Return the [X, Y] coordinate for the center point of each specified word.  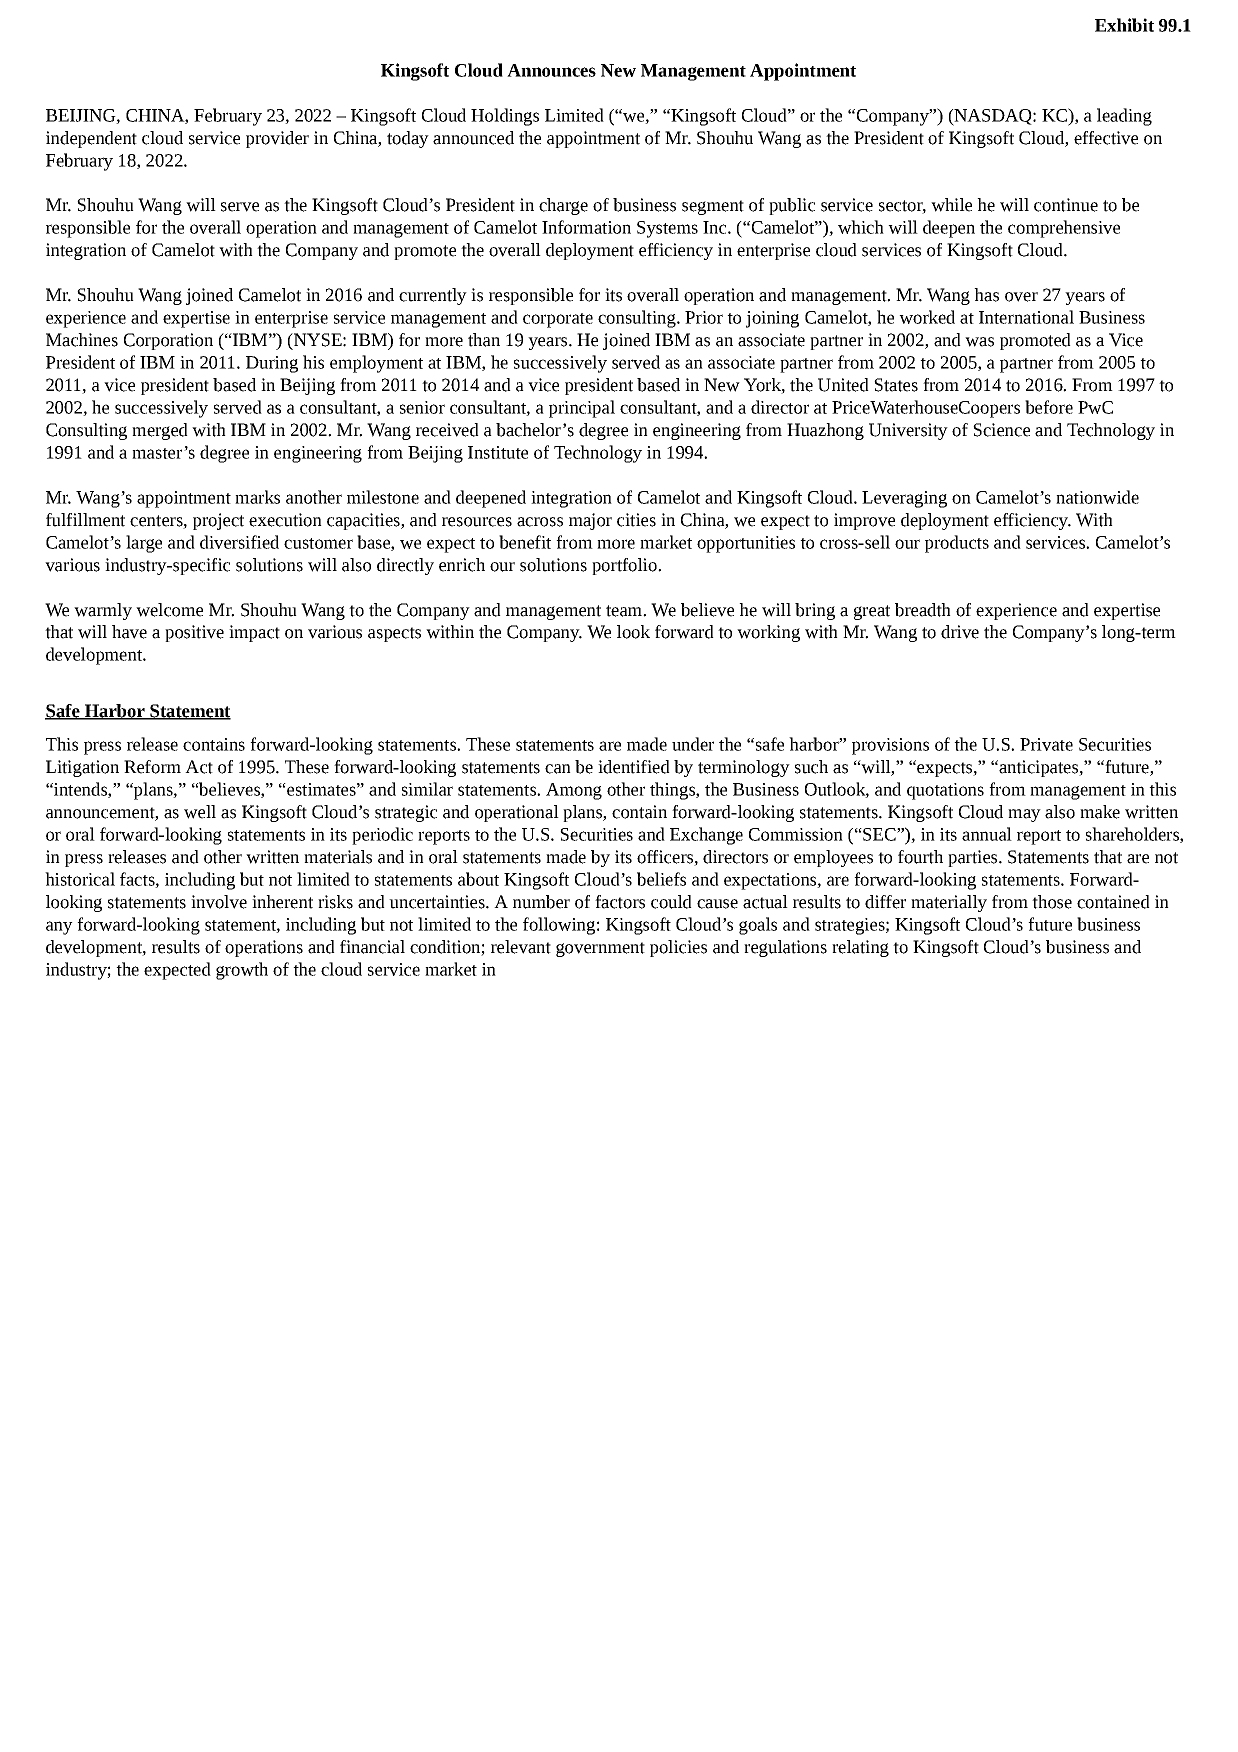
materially [949, 903]
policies [678, 948]
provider [277, 139]
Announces [551, 70]
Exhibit [1124, 25]
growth [242, 971]
